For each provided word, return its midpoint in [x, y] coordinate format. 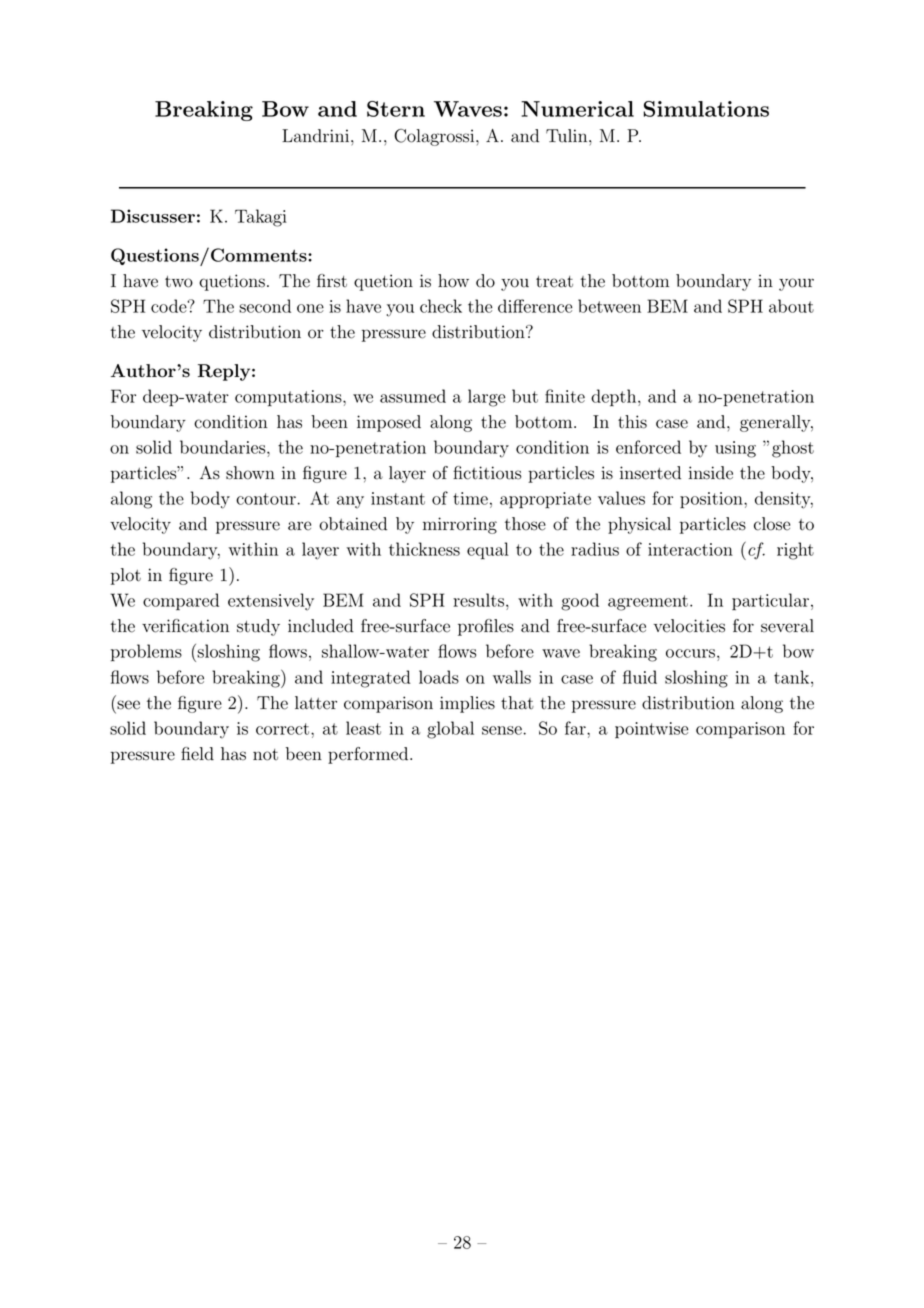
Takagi [261, 218]
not [265, 755]
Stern [396, 109]
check [441, 306]
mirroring [460, 525]
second [265, 306]
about [791, 306]
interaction [690, 549]
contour [266, 499]
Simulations [706, 109]
